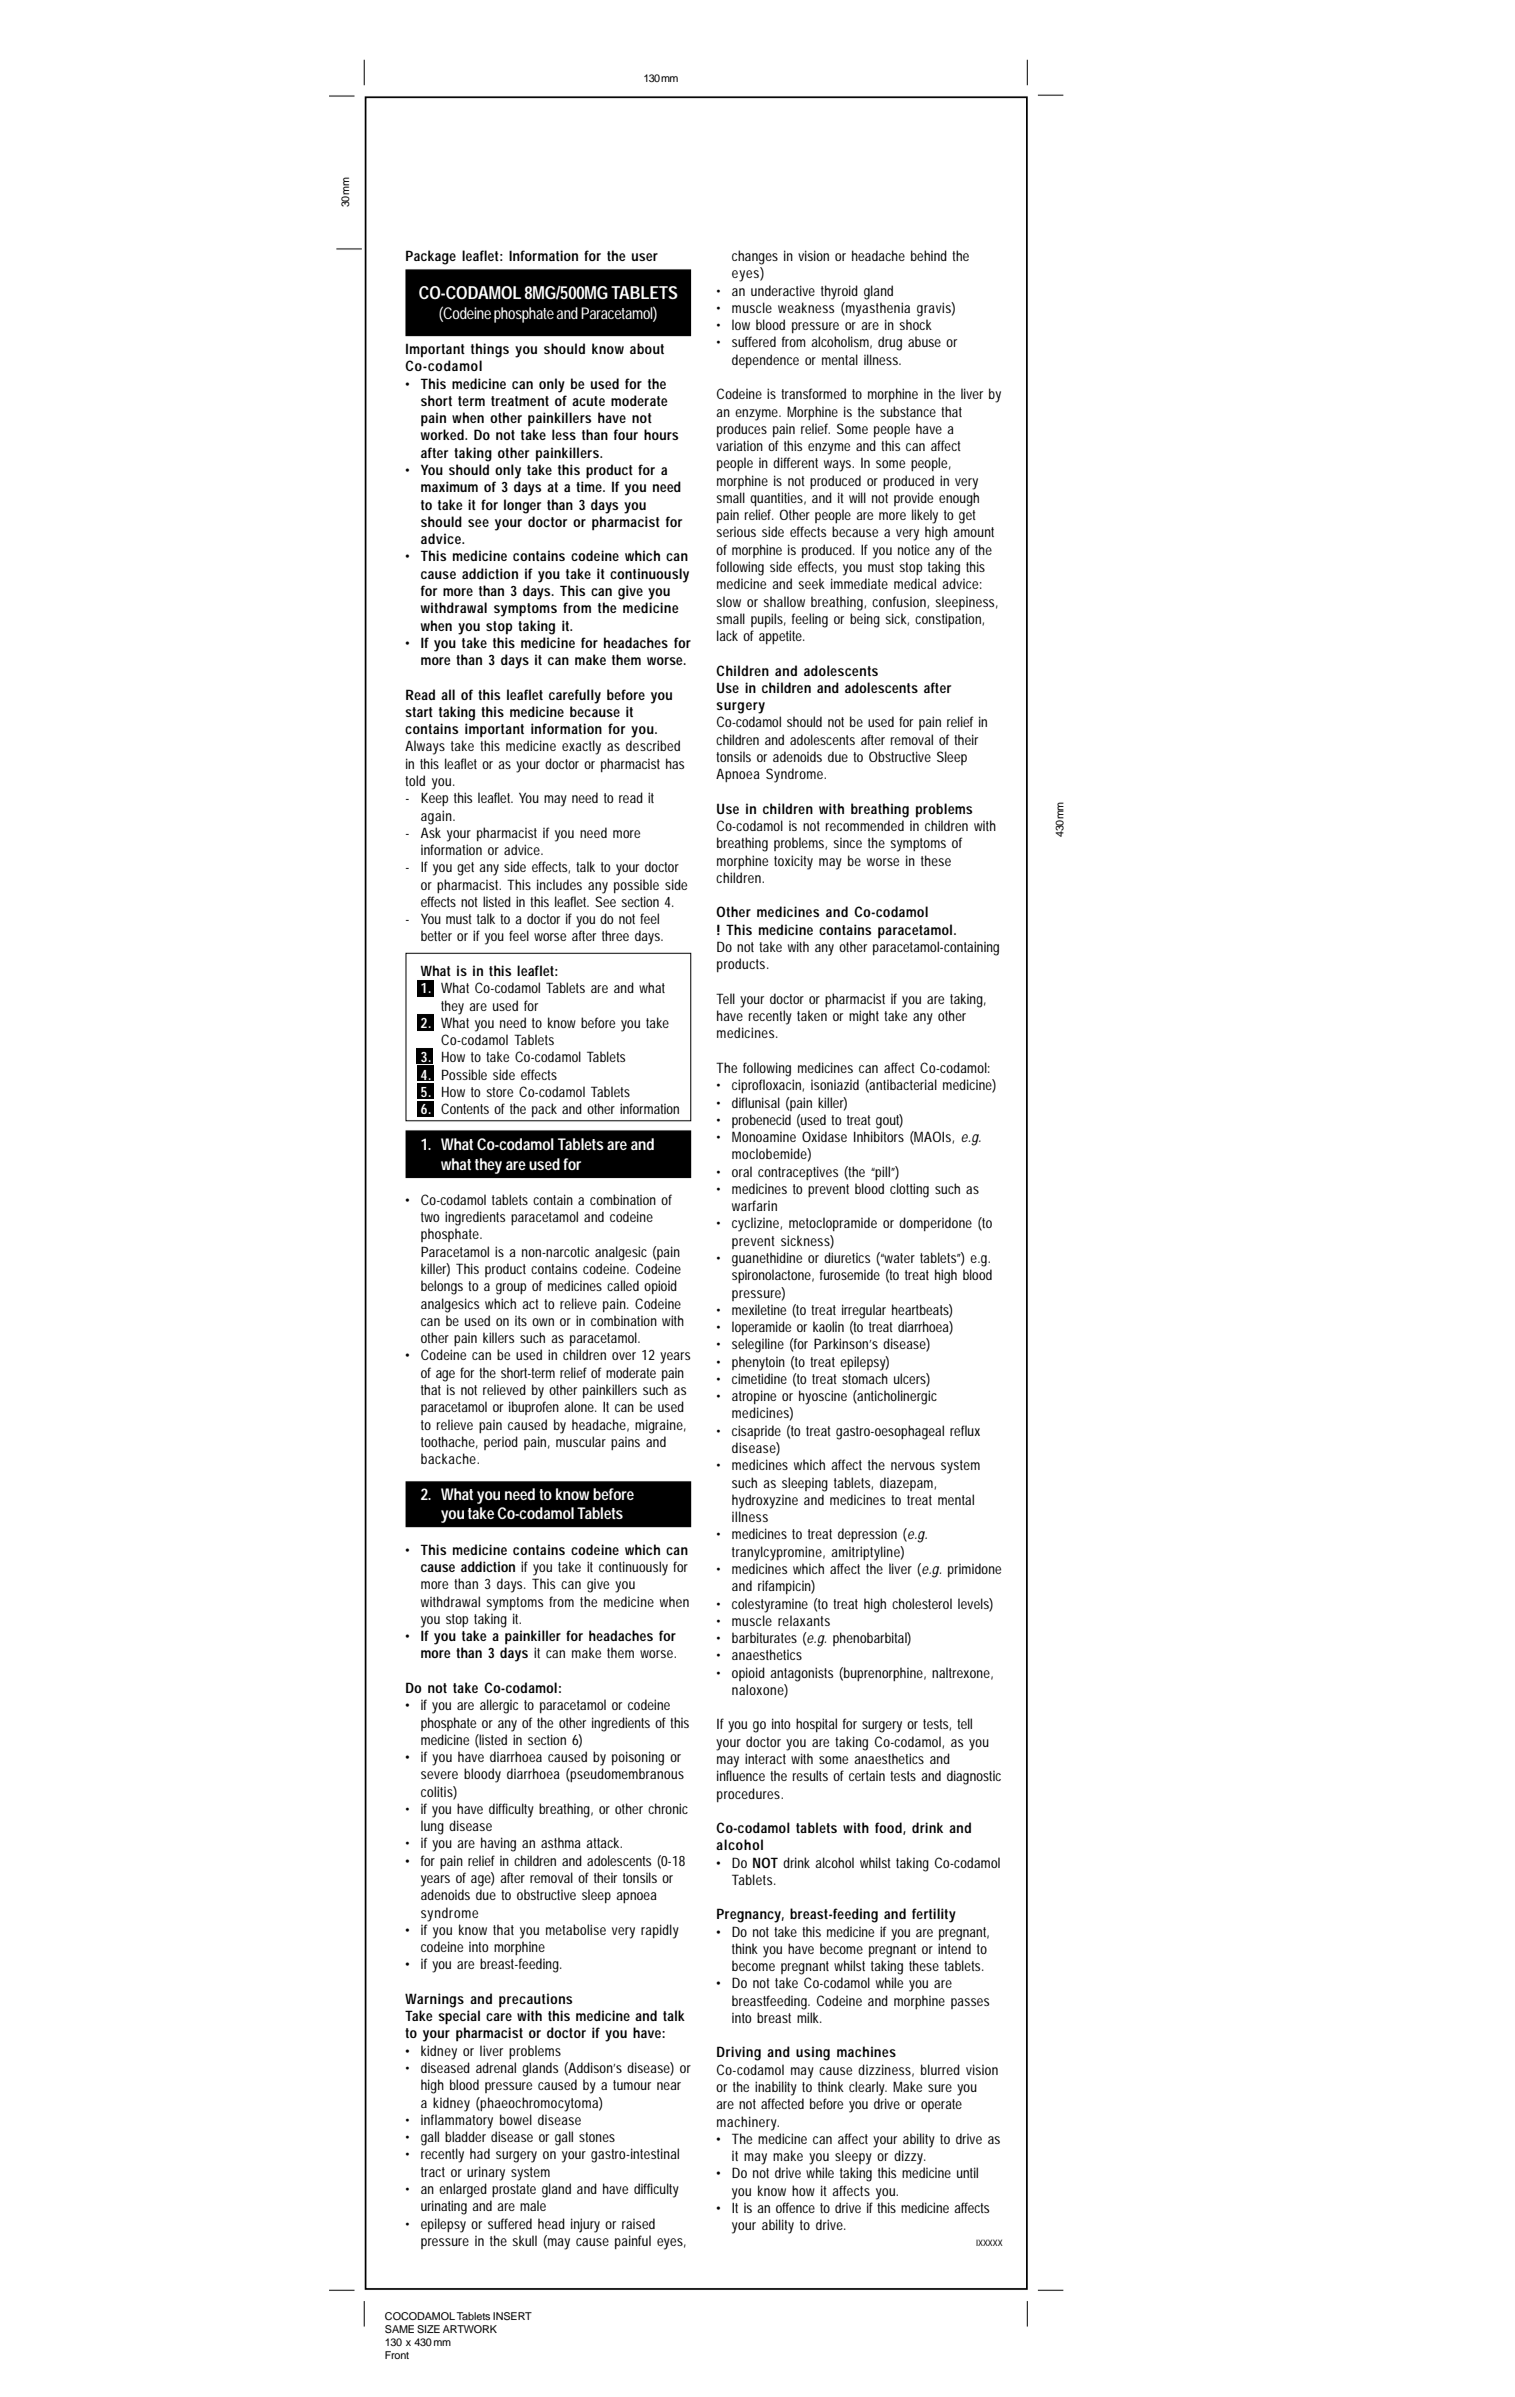  Describe the element at coordinates (647, 348) in the document. I see `about` at that location.
